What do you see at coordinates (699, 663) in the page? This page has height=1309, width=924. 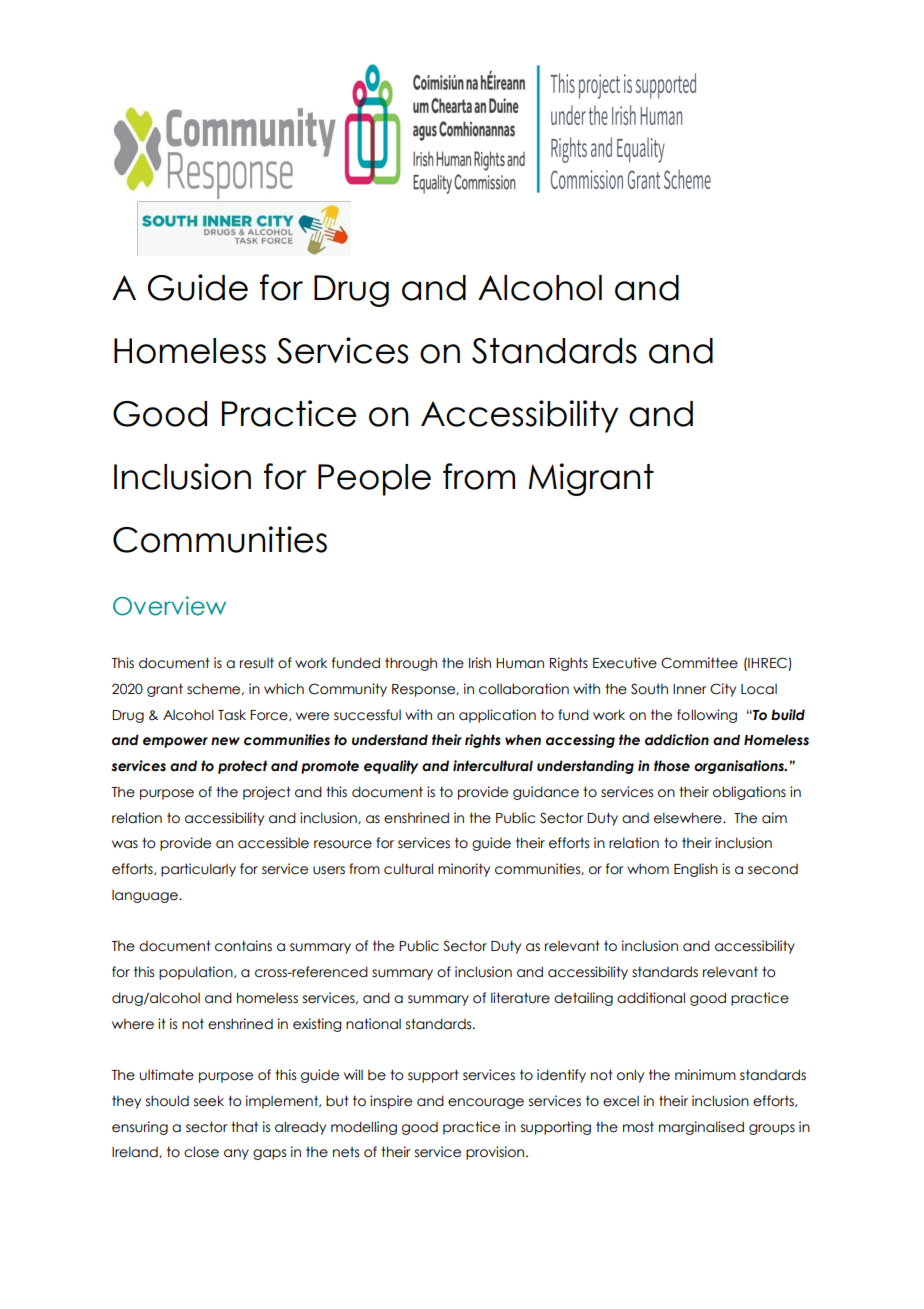 I see `Committee` at bounding box center [699, 663].
